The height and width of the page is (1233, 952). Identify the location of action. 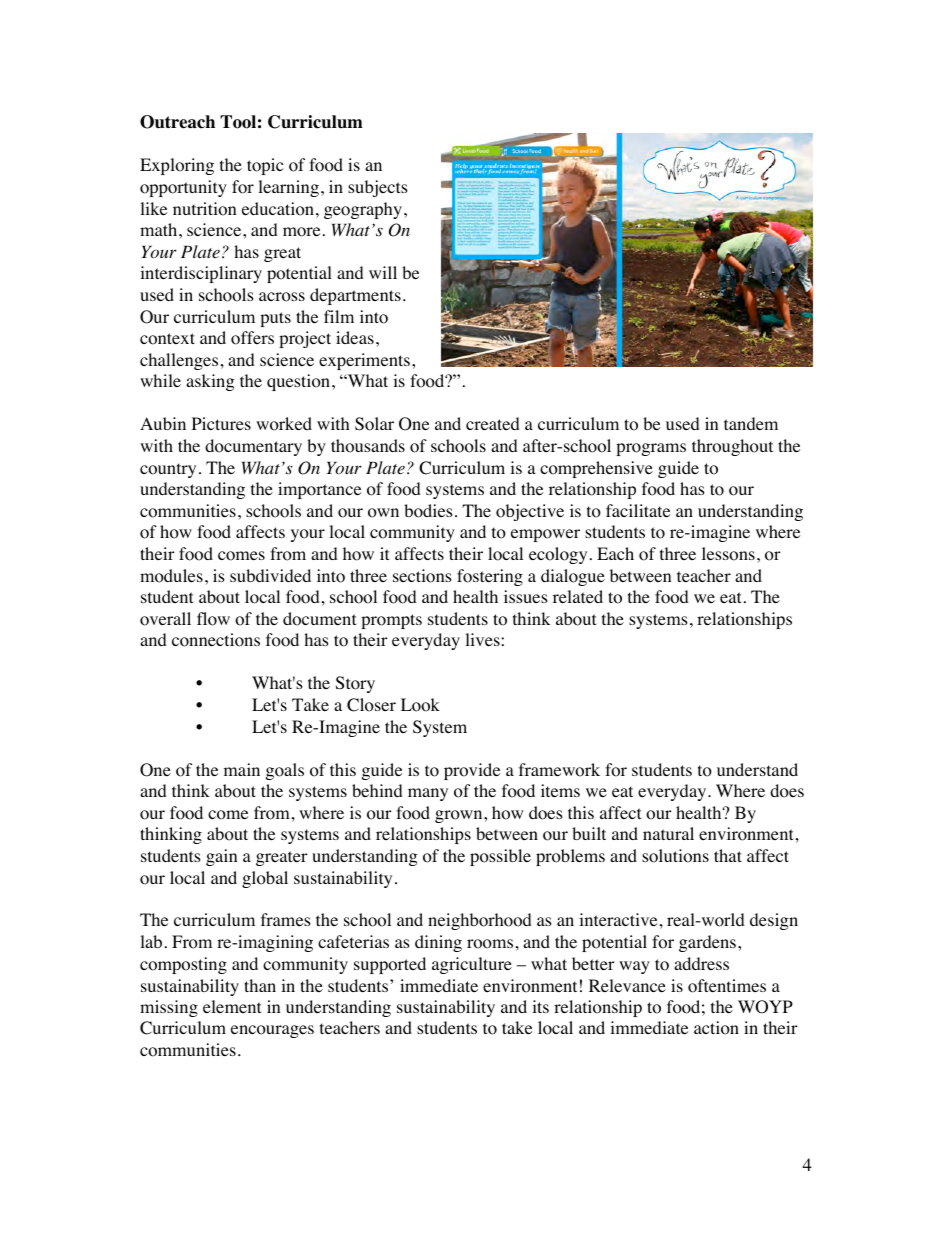
(716, 1028).
